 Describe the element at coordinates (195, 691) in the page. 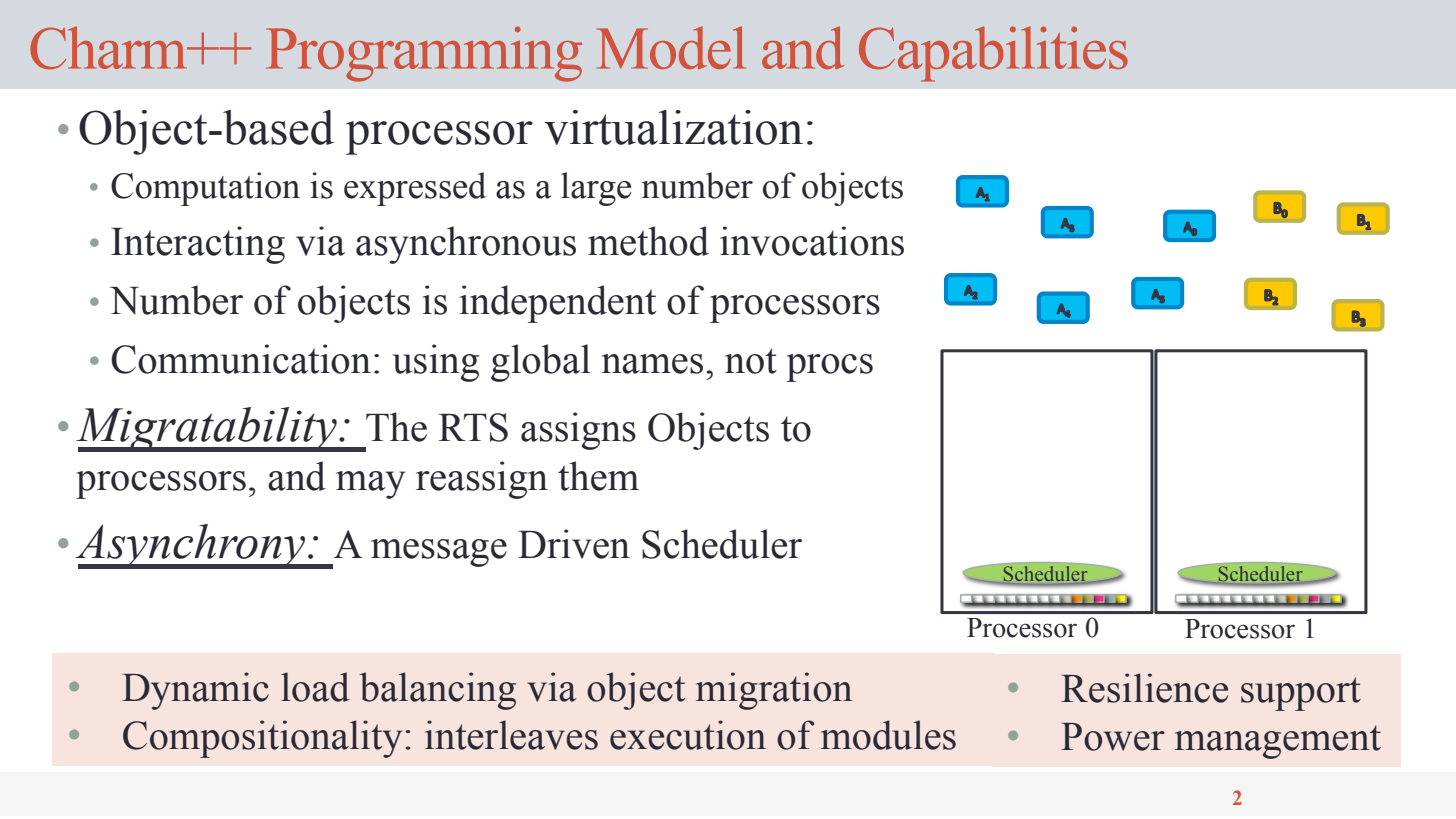

I see `Dynamic` at that location.
